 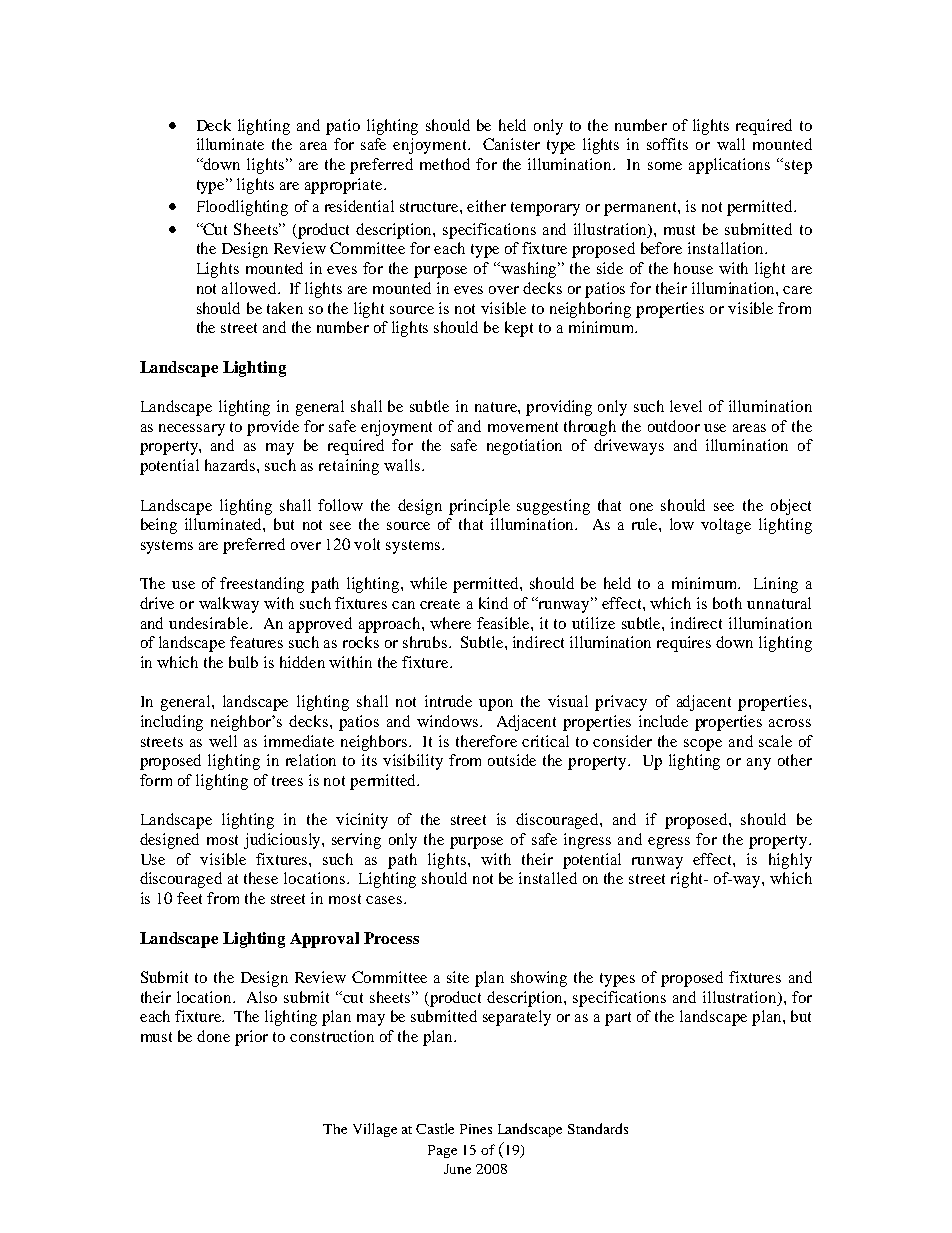 I want to click on method, so click(x=445, y=164).
